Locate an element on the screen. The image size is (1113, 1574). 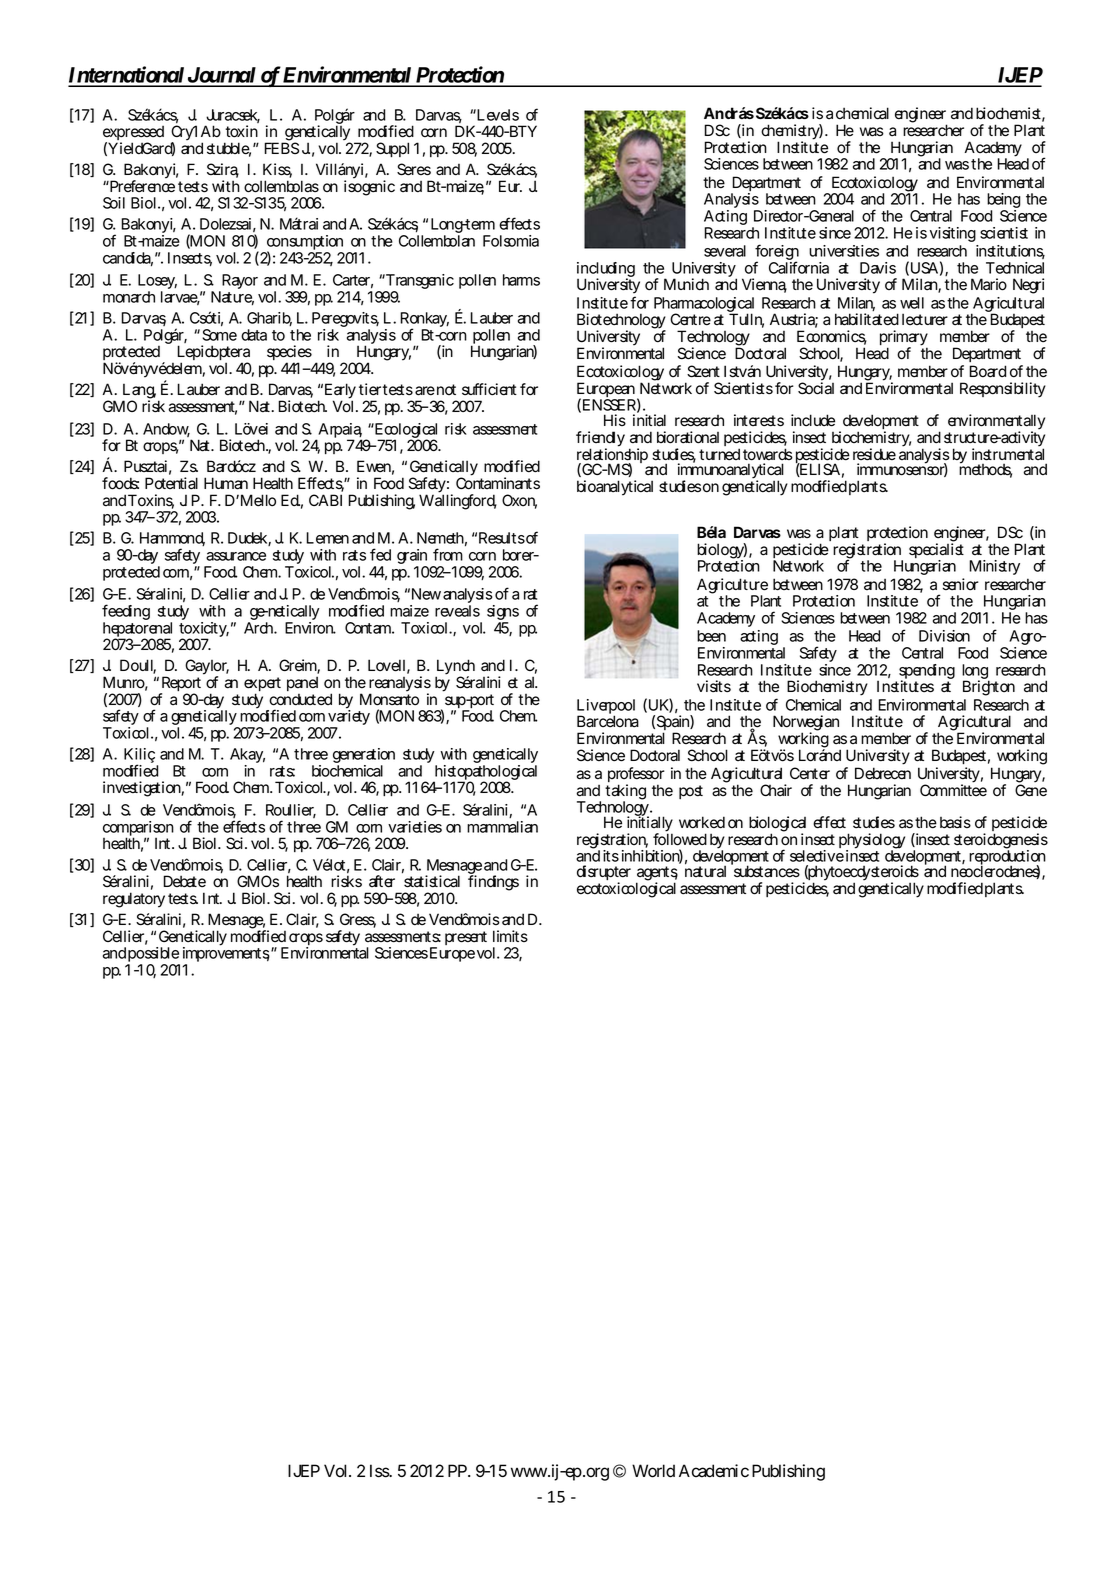
taking is located at coordinates (625, 793).
